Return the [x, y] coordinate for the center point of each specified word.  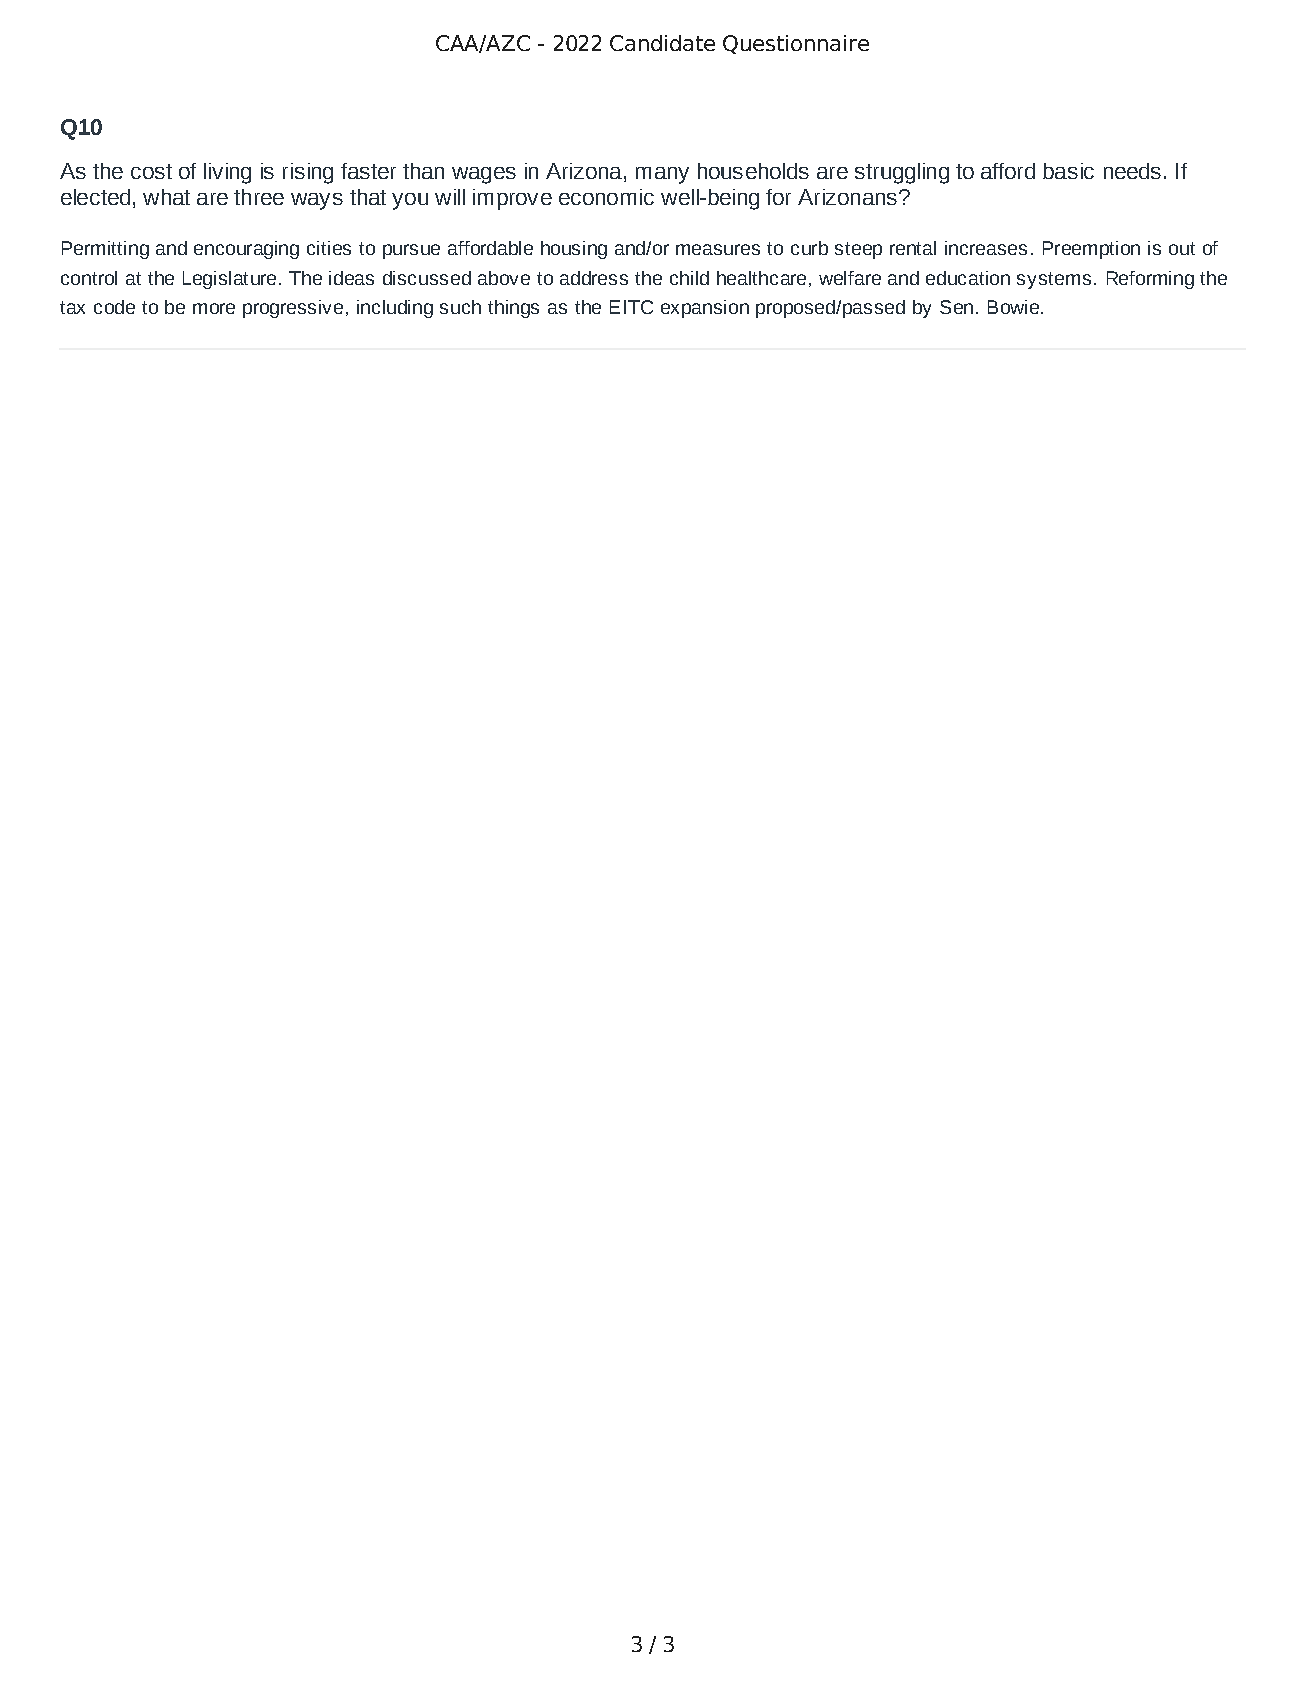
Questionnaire [796, 44]
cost [151, 171]
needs [1132, 171]
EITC [631, 307]
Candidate [662, 43]
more [214, 308]
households [753, 171]
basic [1068, 171]
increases [986, 248]
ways [317, 201]
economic [606, 197]
